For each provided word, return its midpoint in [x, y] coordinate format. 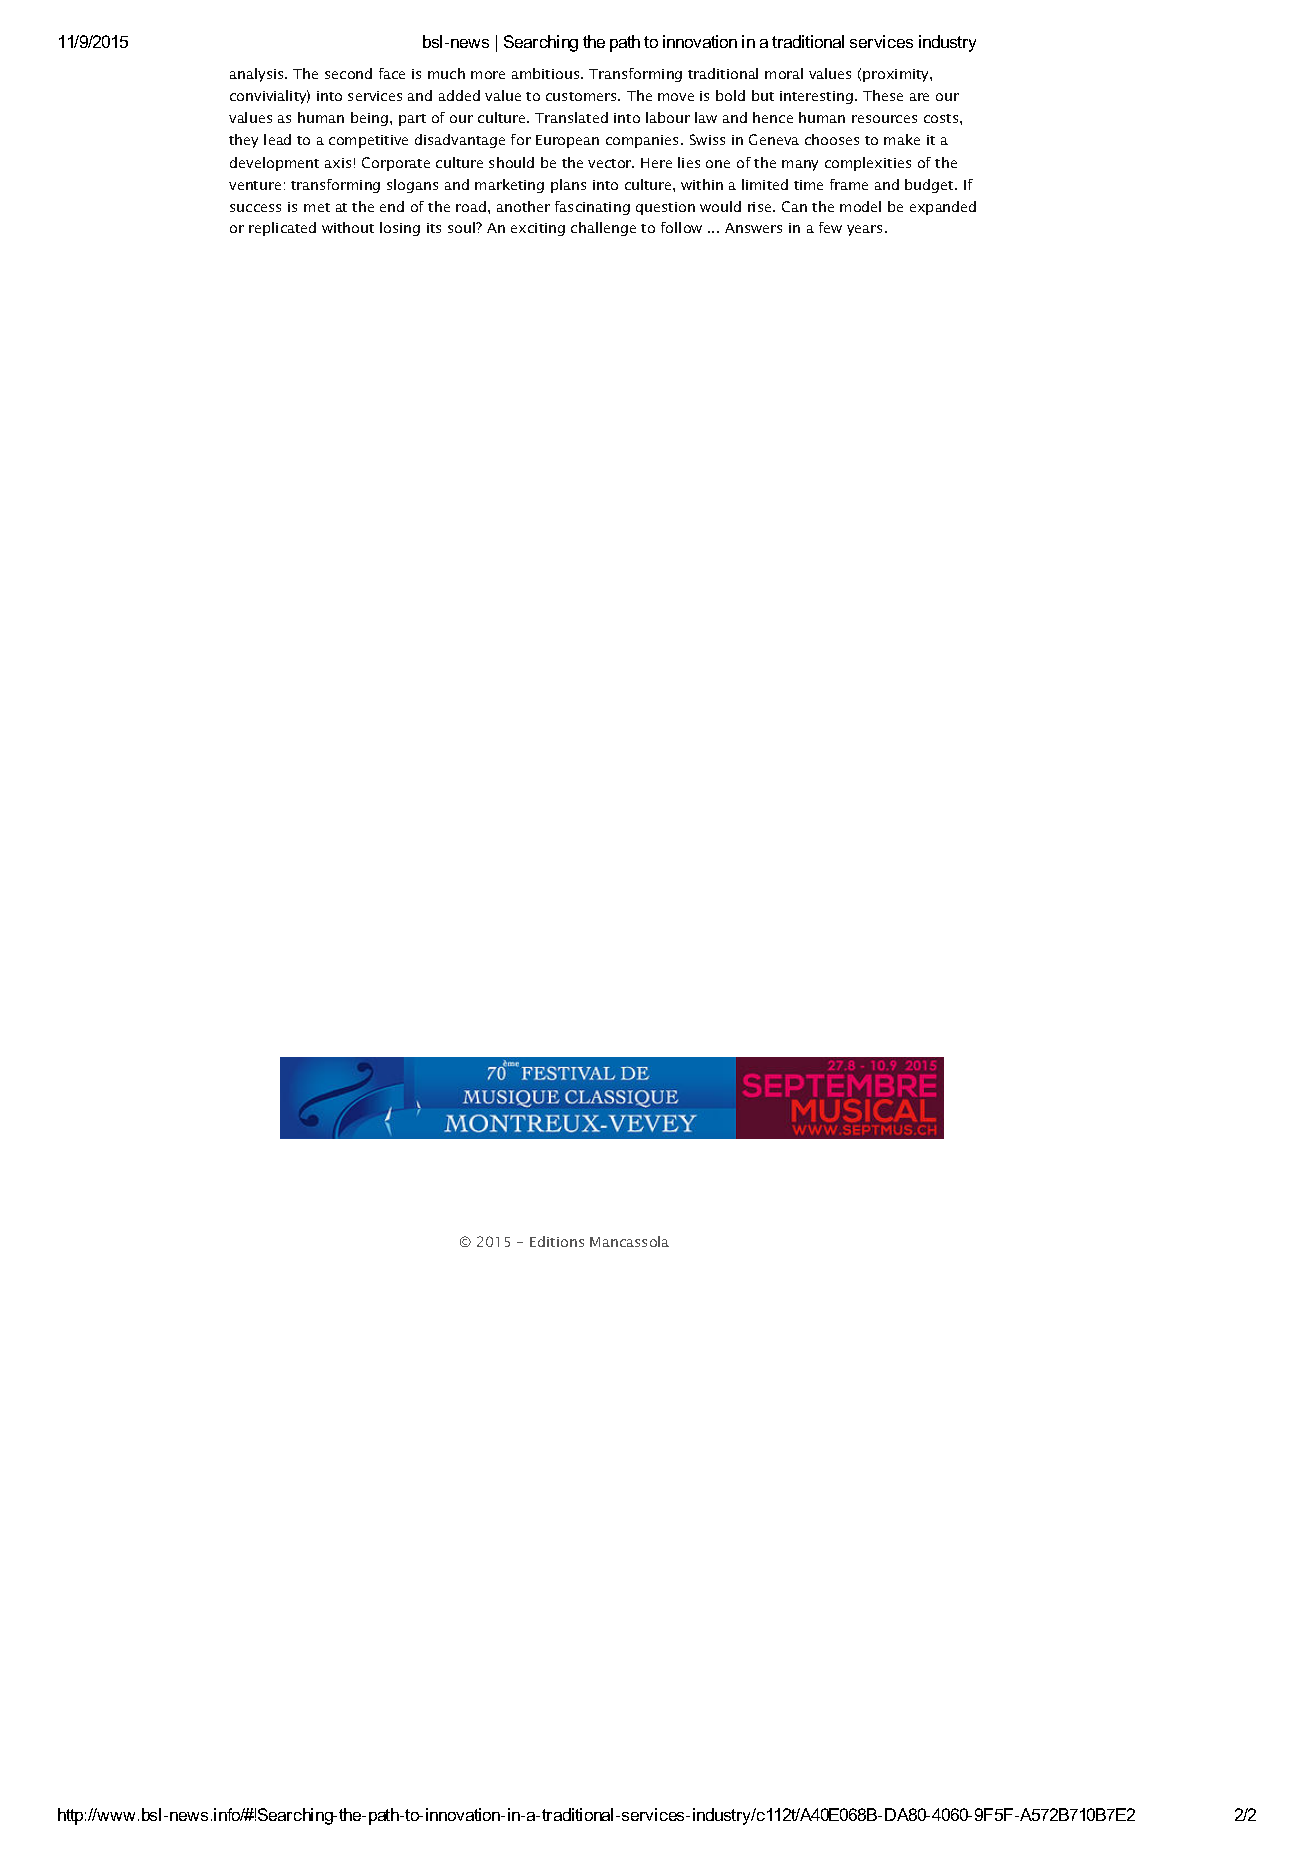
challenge [603, 229]
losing [400, 229]
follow [681, 227]
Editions [557, 1241]
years [864, 230]
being [369, 119]
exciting [538, 229]
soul [463, 227]
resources [884, 119]
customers [582, 96]
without [348, 227]
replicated [282, 229]
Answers [753, 228]
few [830, 227]
